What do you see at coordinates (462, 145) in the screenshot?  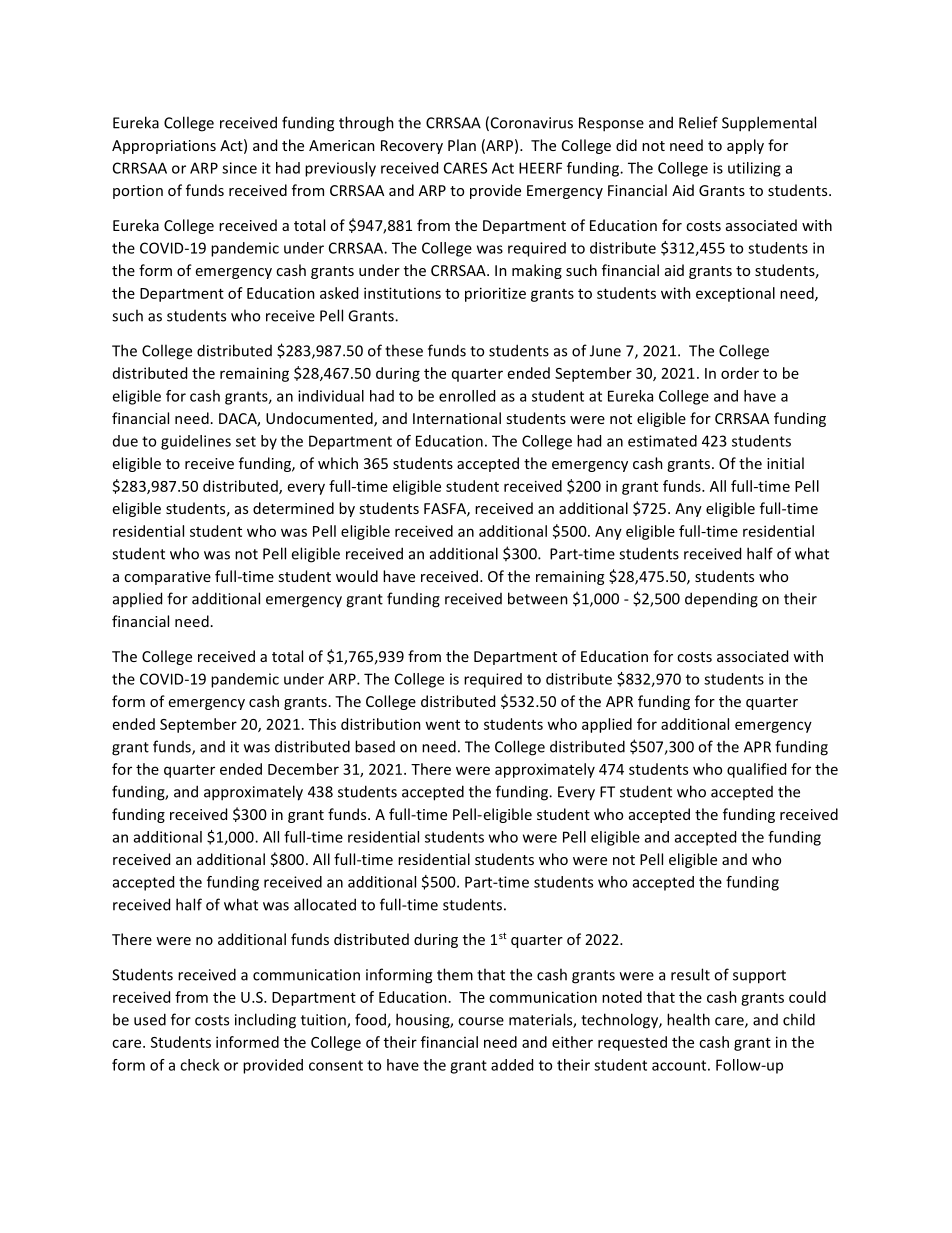 I see `Plan` at bounding box center [462, 145].
